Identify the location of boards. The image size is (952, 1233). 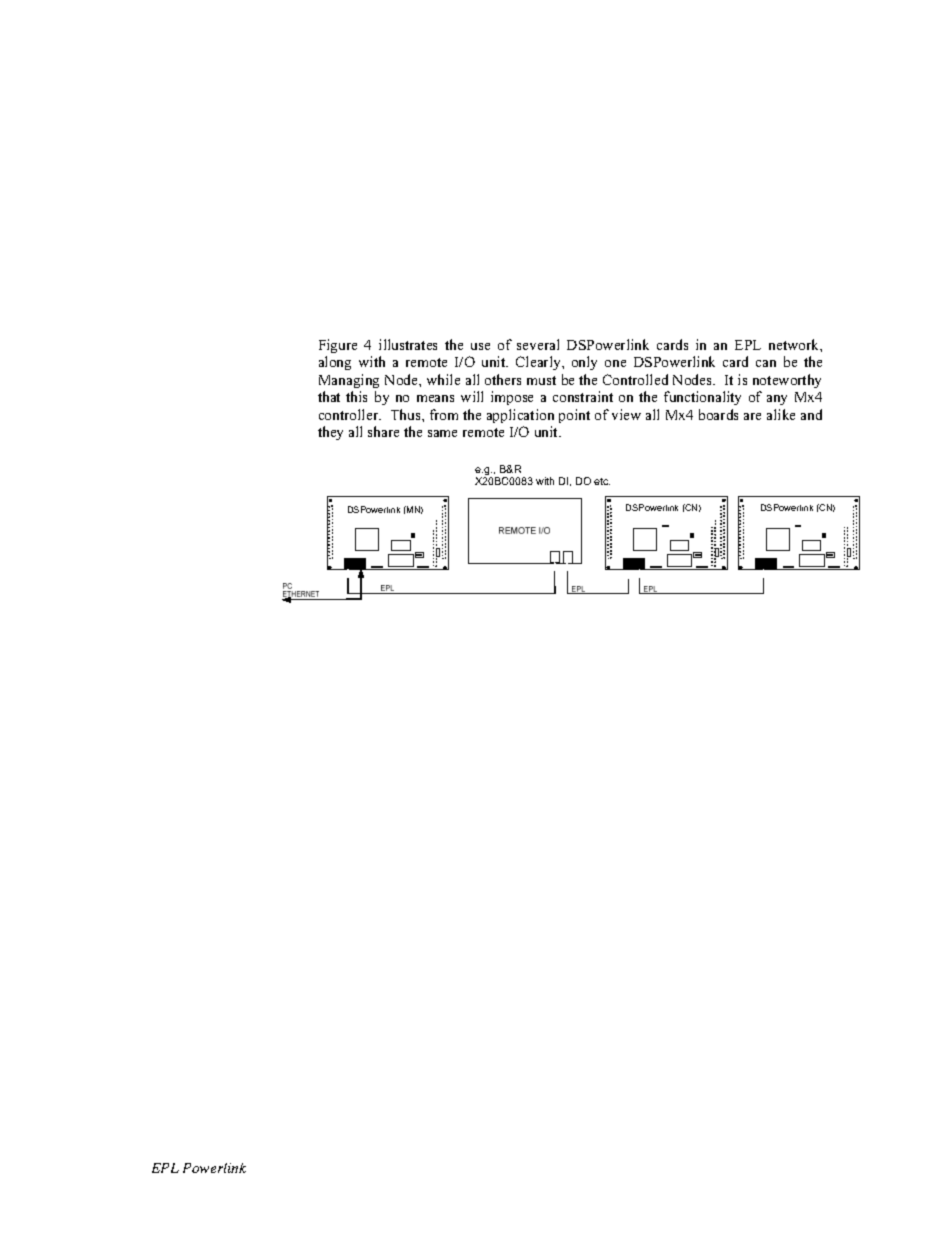
(718, 414).
